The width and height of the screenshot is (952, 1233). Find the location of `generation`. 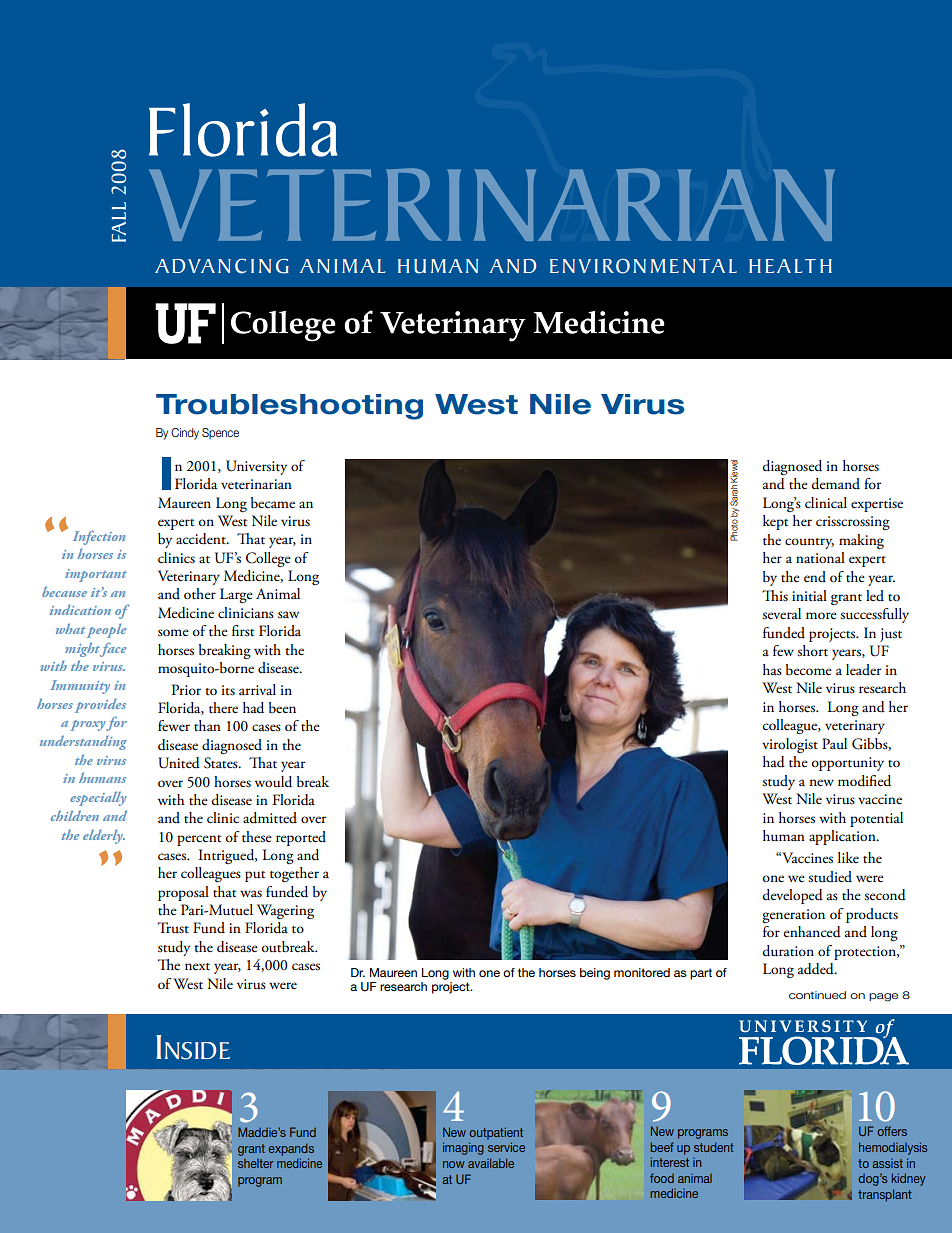

generation is located at coordinates (793, 916).
